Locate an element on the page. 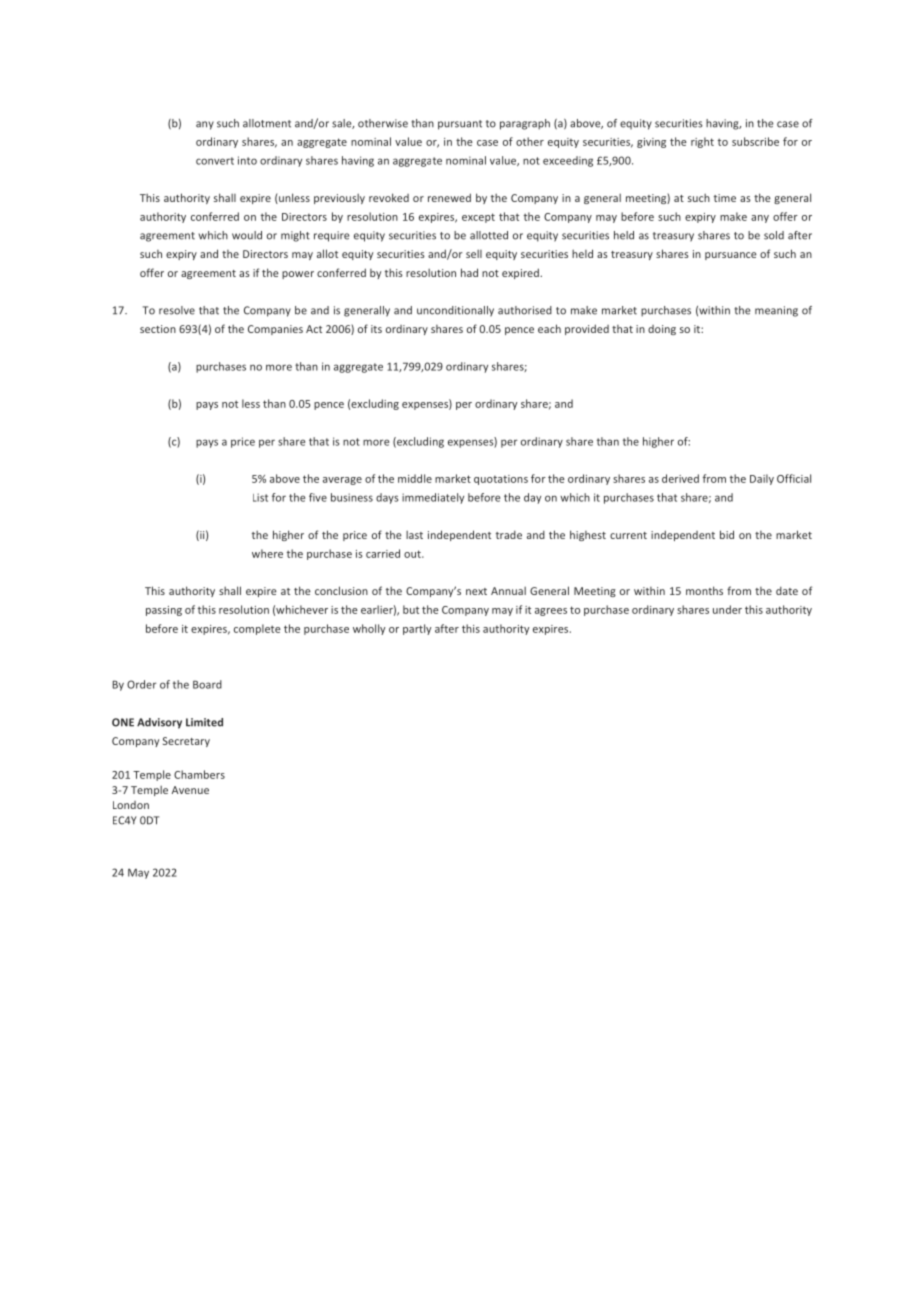 The height and width of the document is (1308, 924). meaning is located at coordinates (776, 311).
